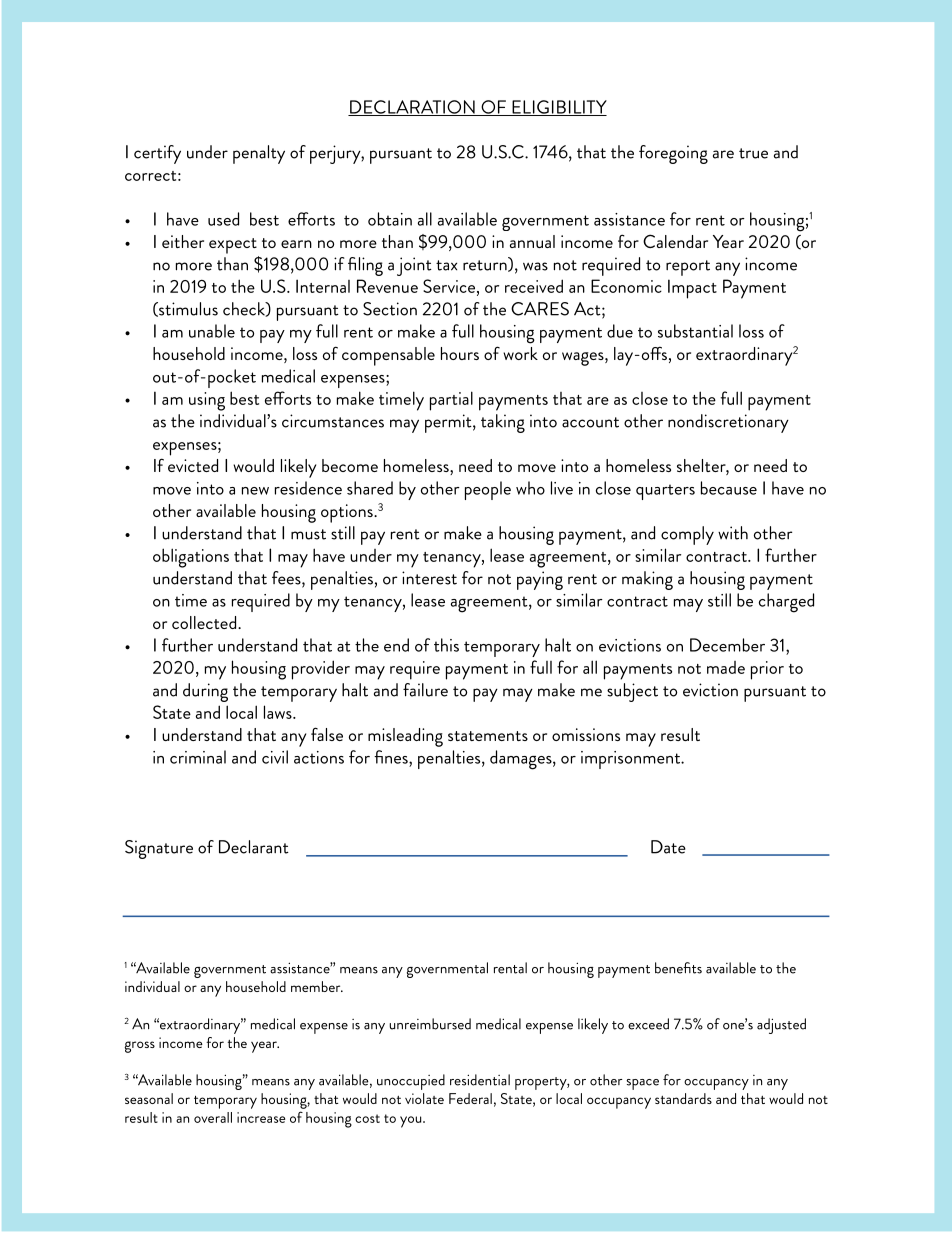 The width and height of the screenshot is (952, 1233). Describe the element at coordinates (212, 331) in the screenshot. I see `unable` at that location.
